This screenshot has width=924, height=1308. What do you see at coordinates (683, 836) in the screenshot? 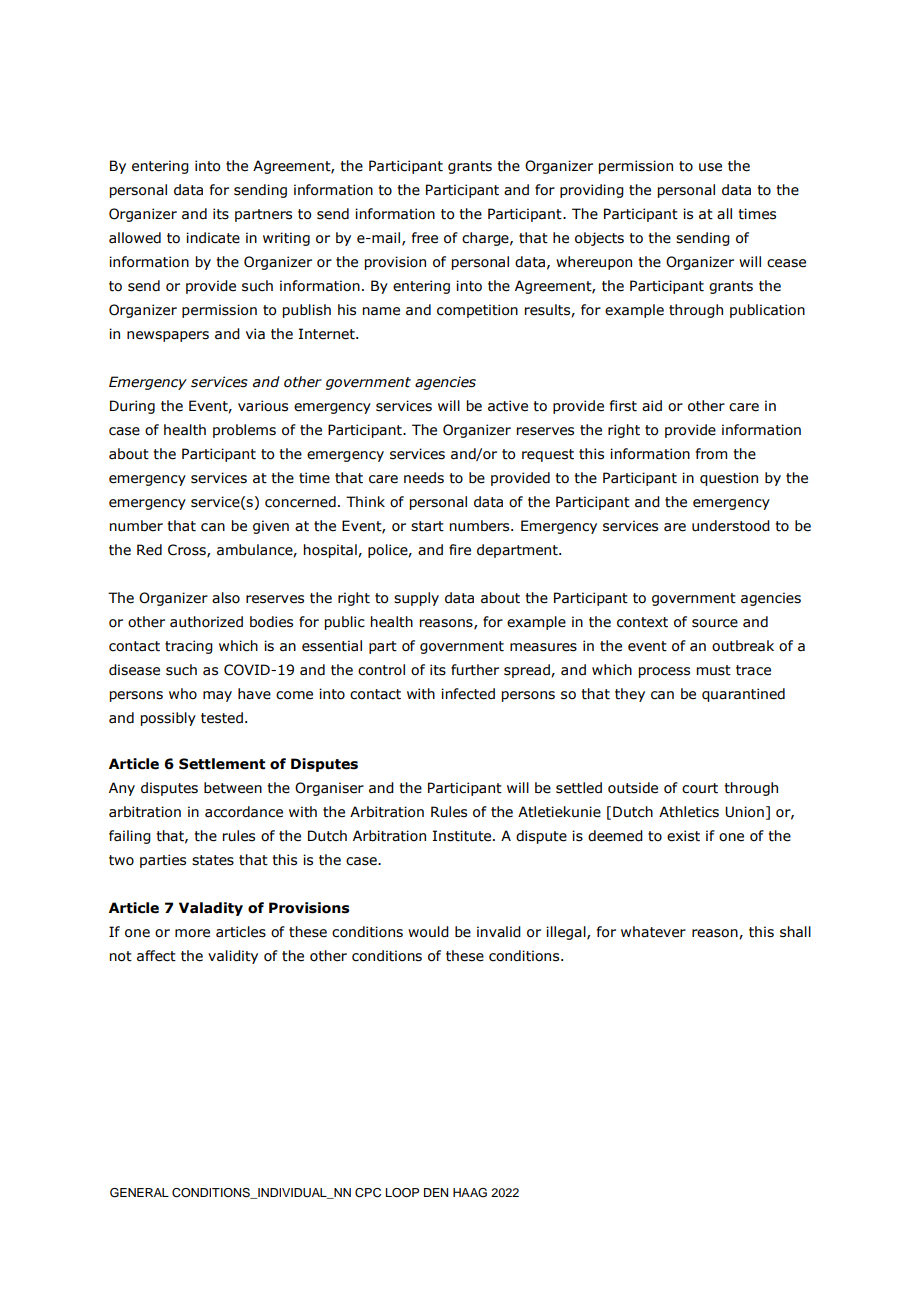
I see `exist` at bounding box center [683, 836].
